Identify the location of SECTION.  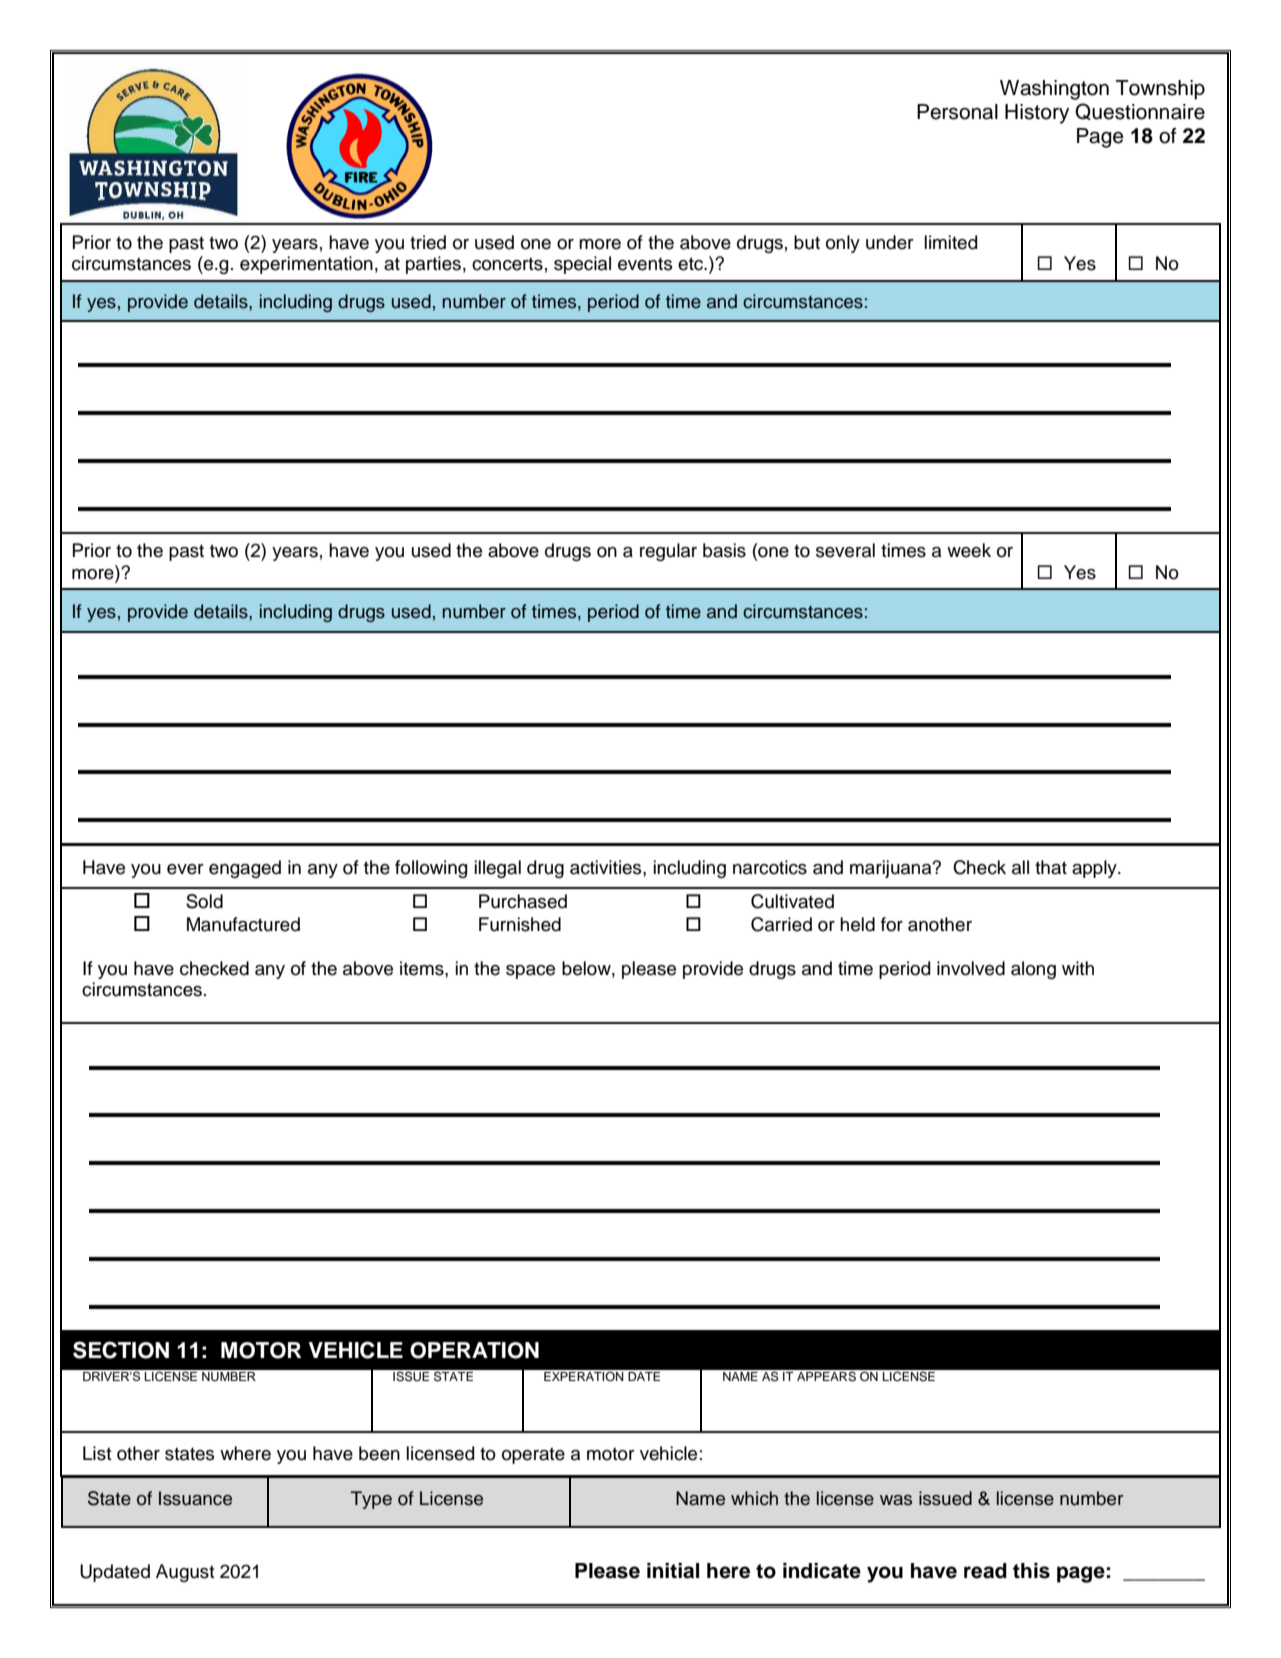
(121, 1350).
